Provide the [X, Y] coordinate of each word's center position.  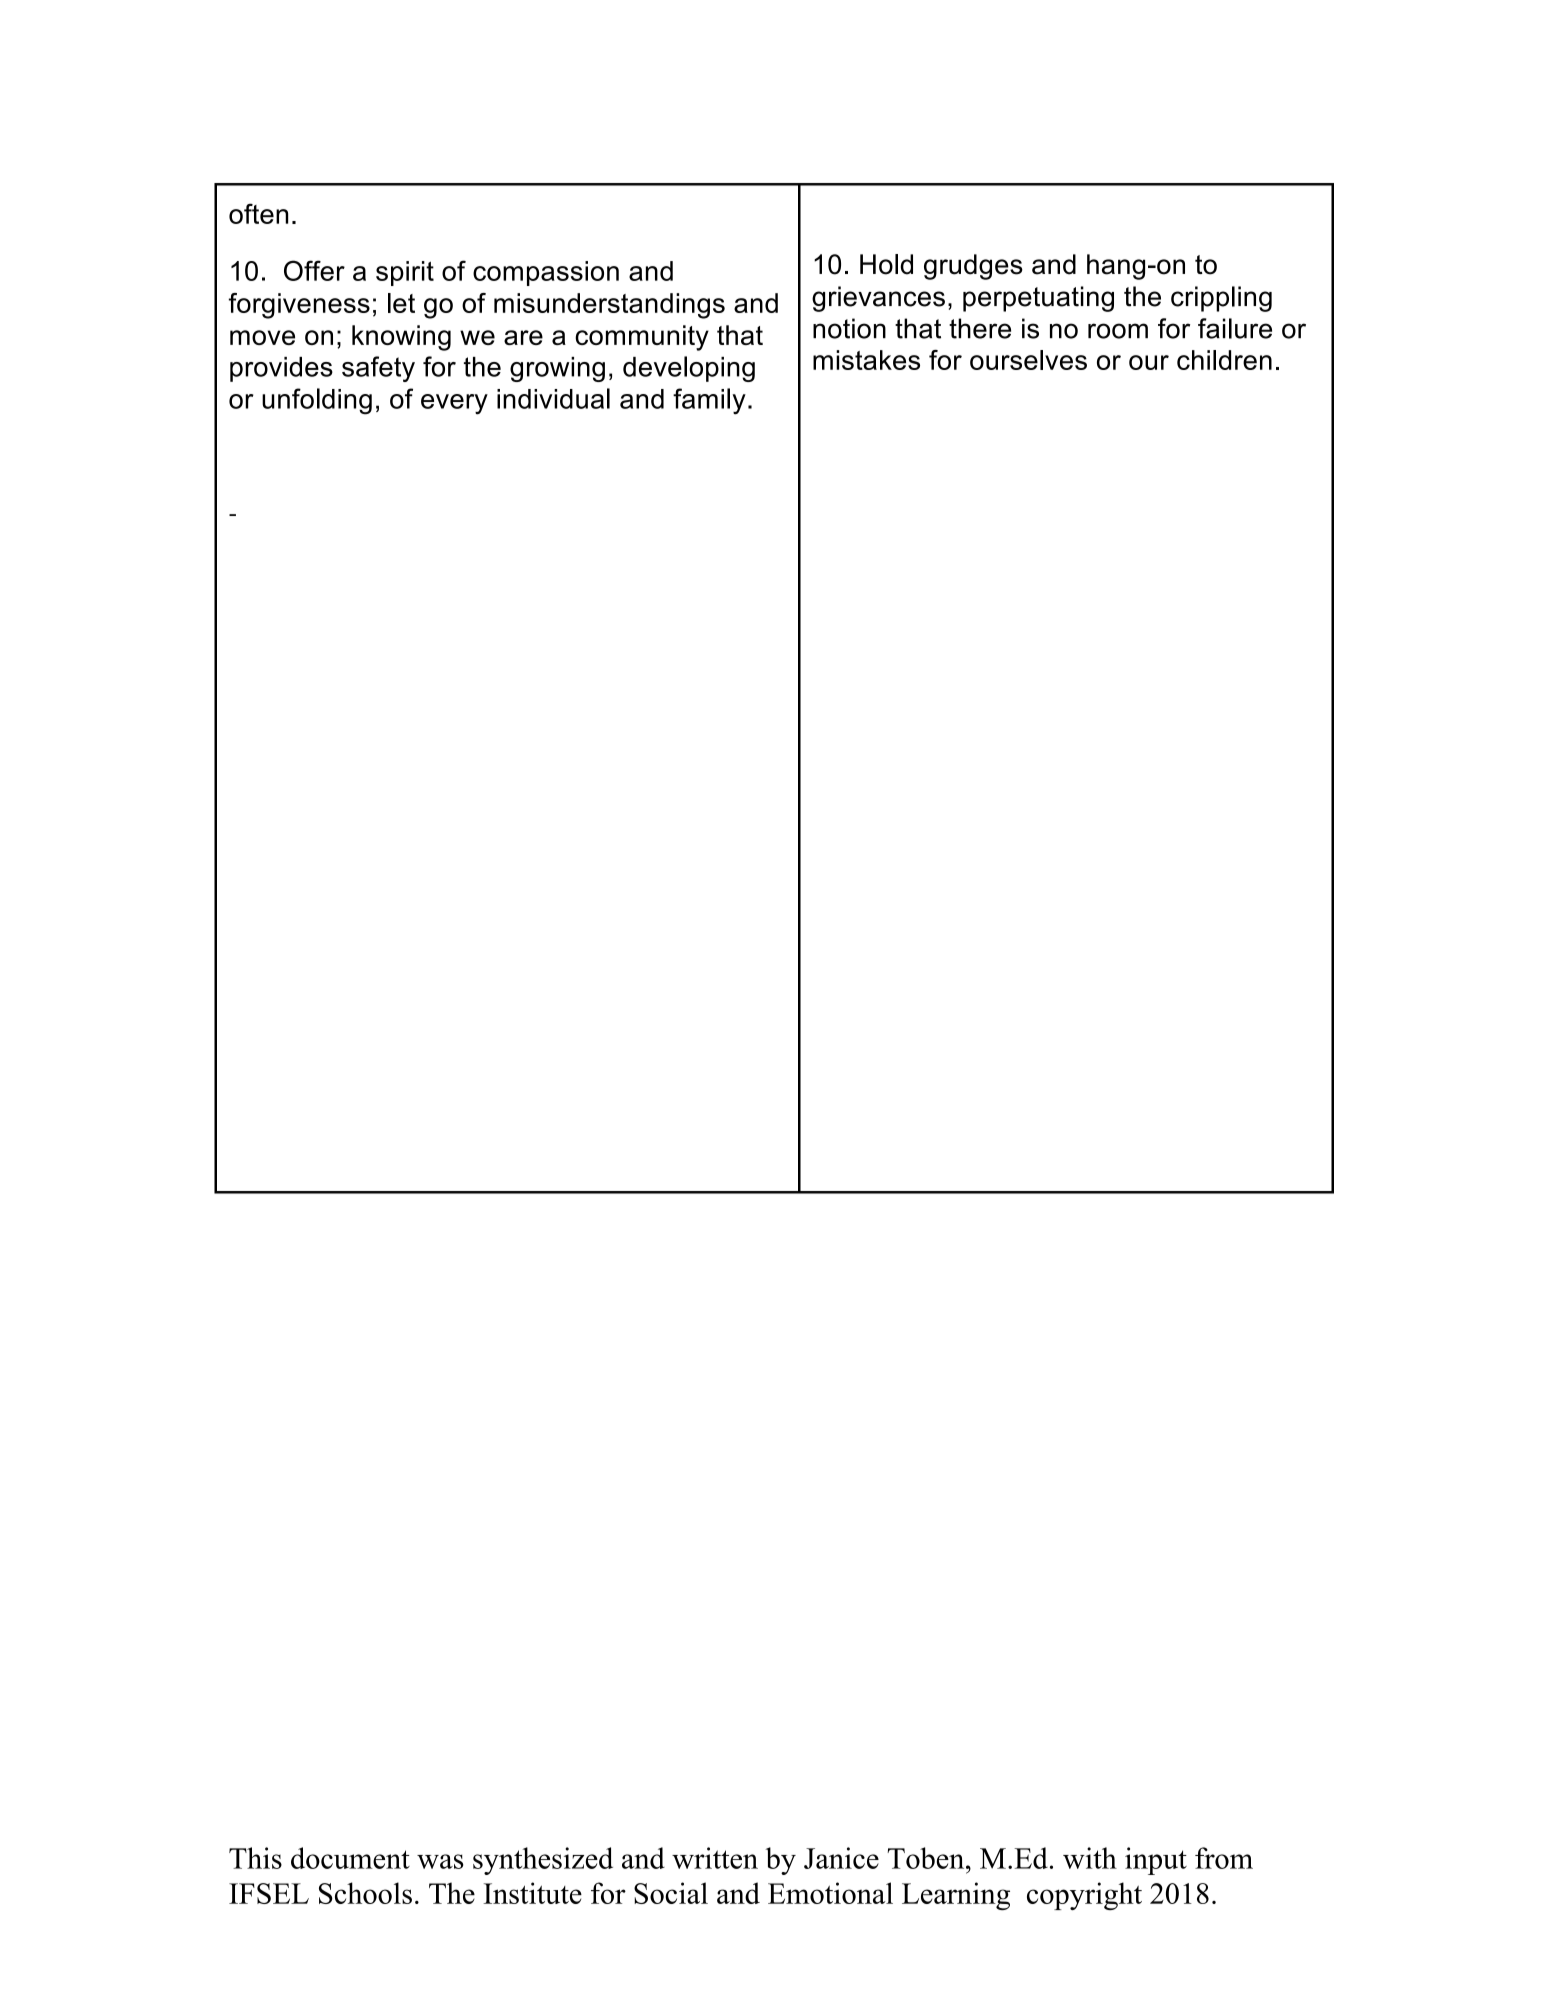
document [350, 1858]
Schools [365, 1893]
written [715, 1858]
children [1224, 360]
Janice [841, 1858]
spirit [405, 273]
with [1090, 1858]
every [454, 404]
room [1118, 331]
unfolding [317, 401]
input [1156, 1861]
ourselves [1028, 360]
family [709, 401]
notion [849, 328]
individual [553, 398]
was [440, 1861]
